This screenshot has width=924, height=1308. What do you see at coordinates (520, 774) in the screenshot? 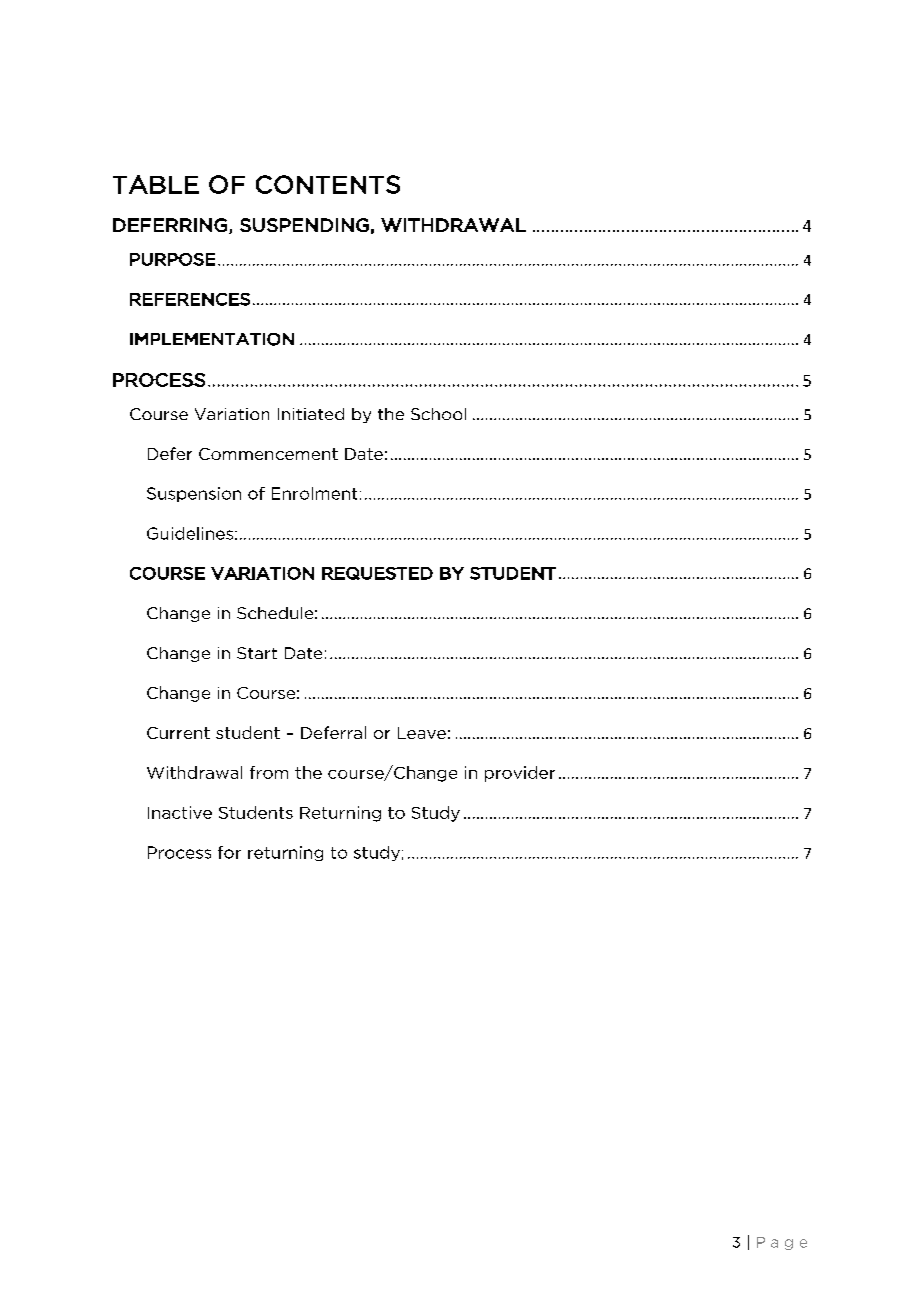
I see `provider` at bounding box center [520, 774].
